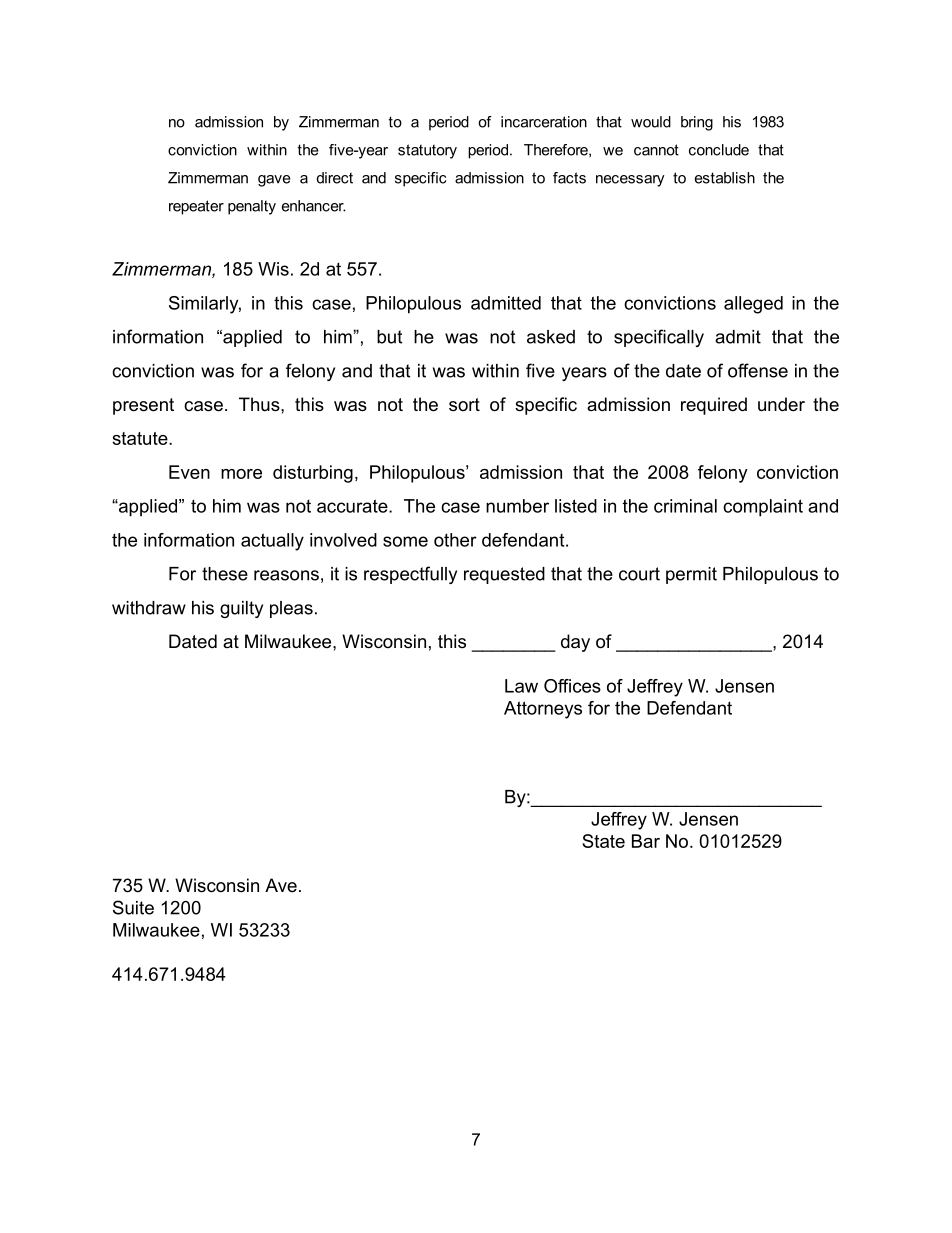  I want to click on sort, so click(464, 404).
